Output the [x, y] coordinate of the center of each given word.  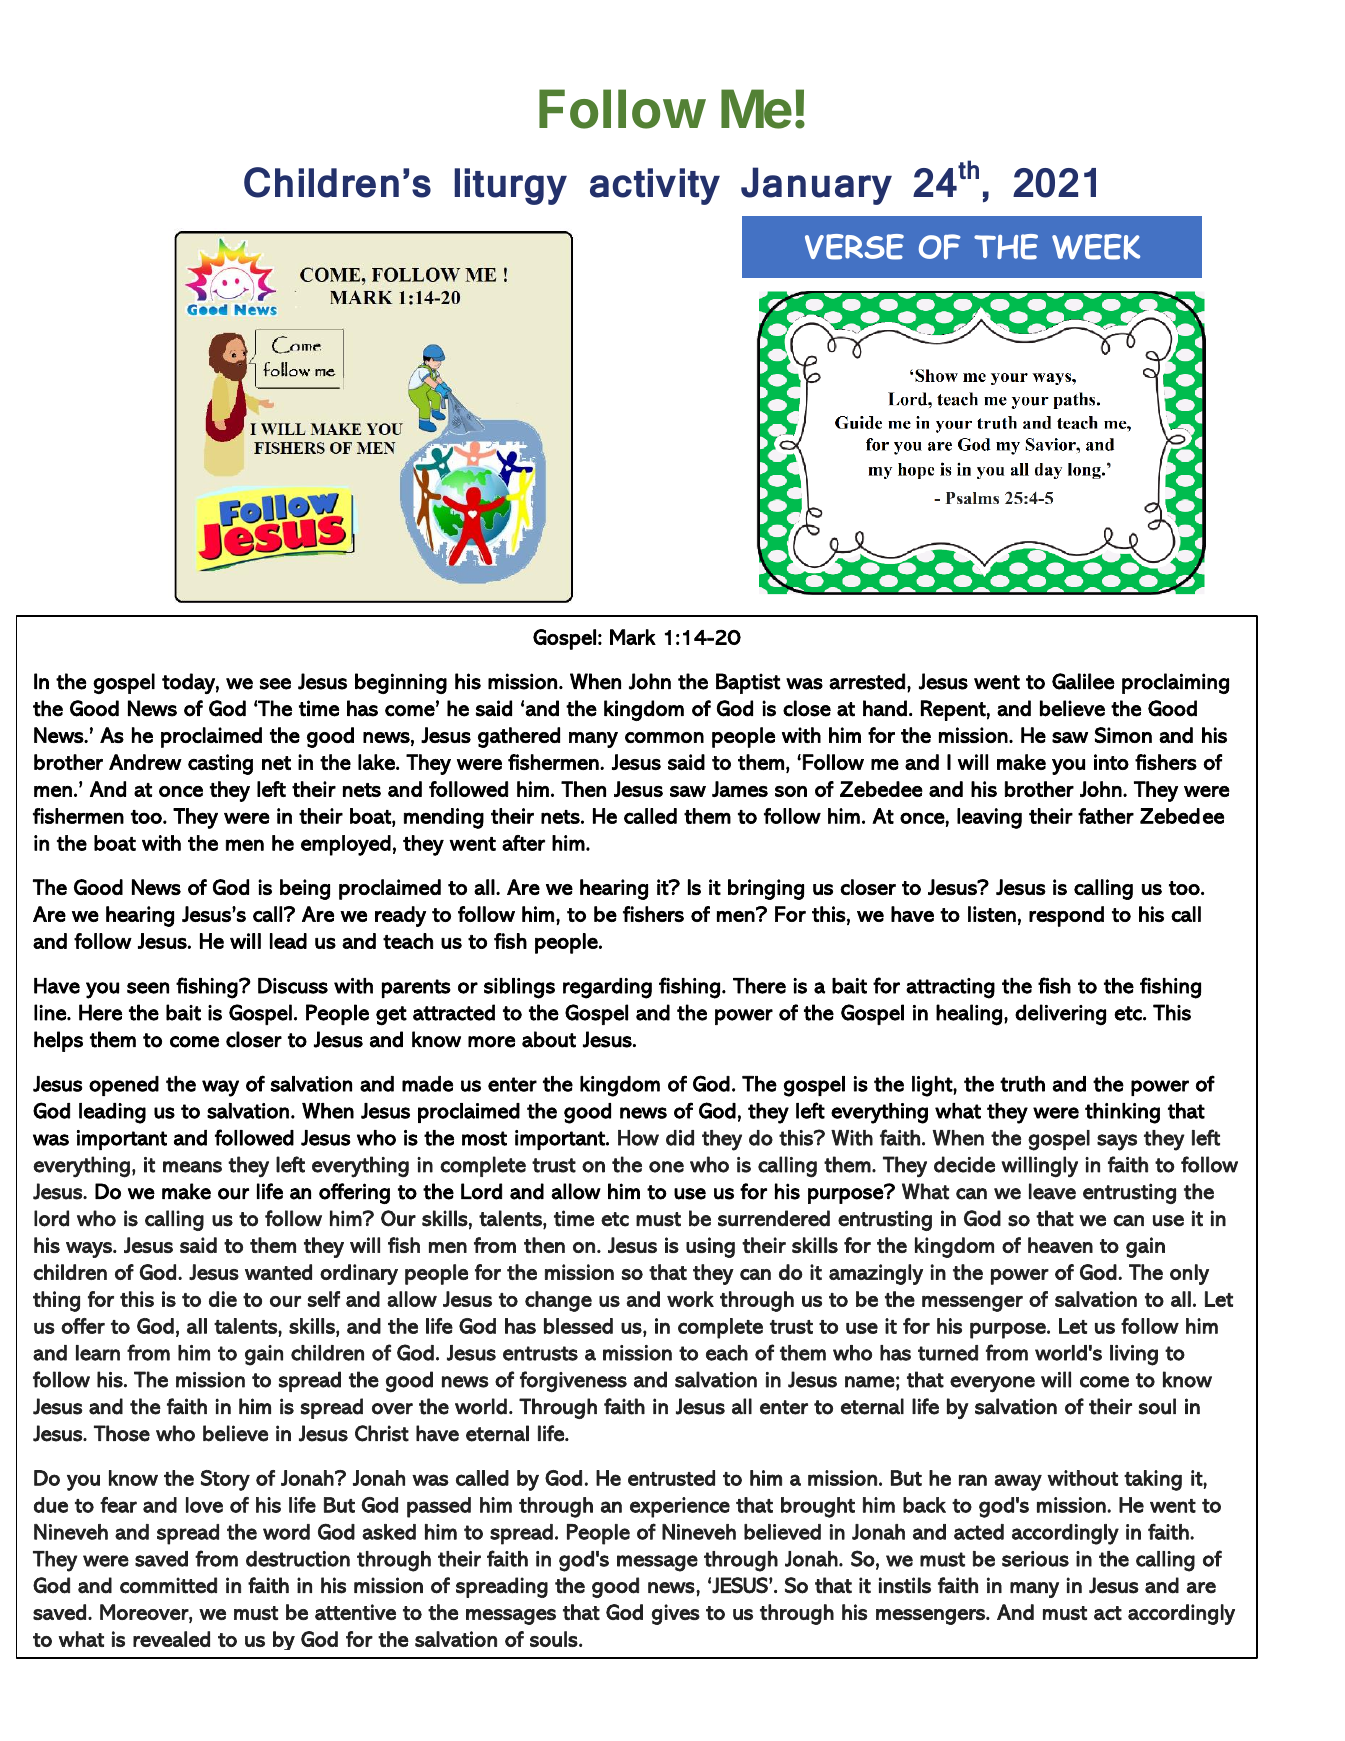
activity [655, 186]
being [305, 889]
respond [1066, 916]
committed [168, 1585]
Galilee [1083, 681]
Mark [633, 637]
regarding [607, 988]
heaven [1060, 1245]
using [710, 1247]
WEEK [1096, 247]
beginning [401, 683]
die [223, 1299]
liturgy [511, 186]
